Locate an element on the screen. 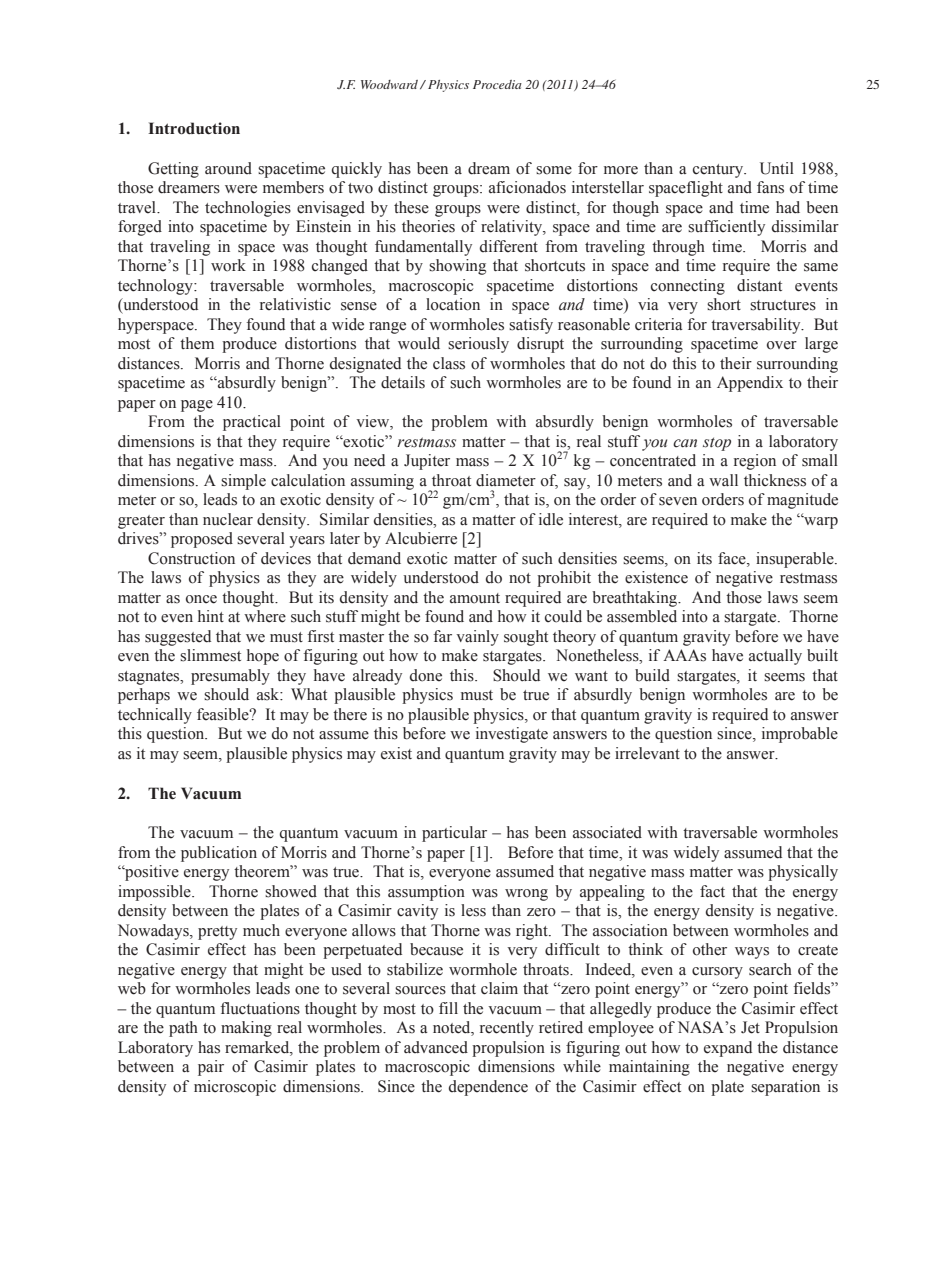  improbable is located at coordinates (800, 735).
